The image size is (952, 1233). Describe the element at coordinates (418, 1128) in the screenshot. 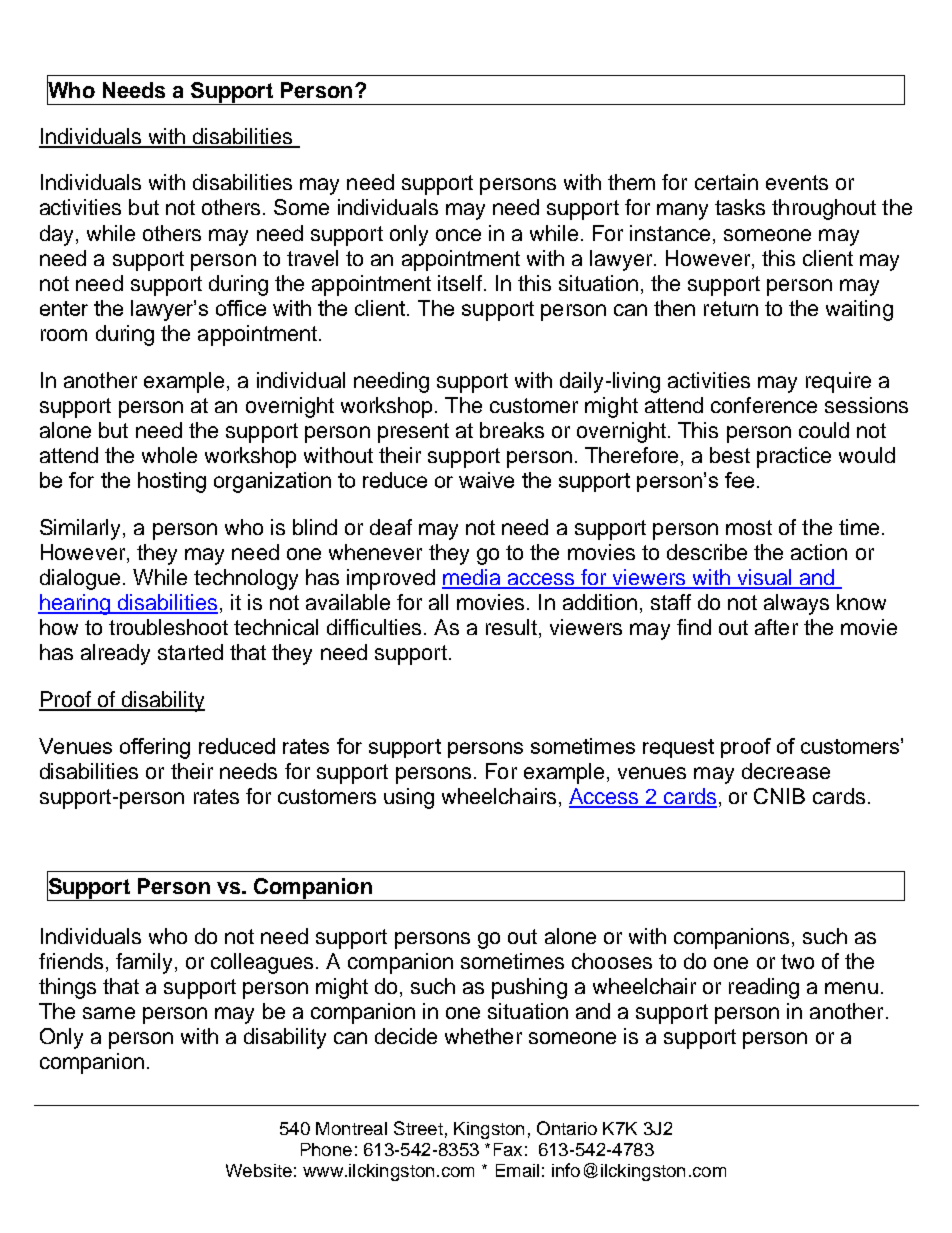

I see `Street` at that location.
